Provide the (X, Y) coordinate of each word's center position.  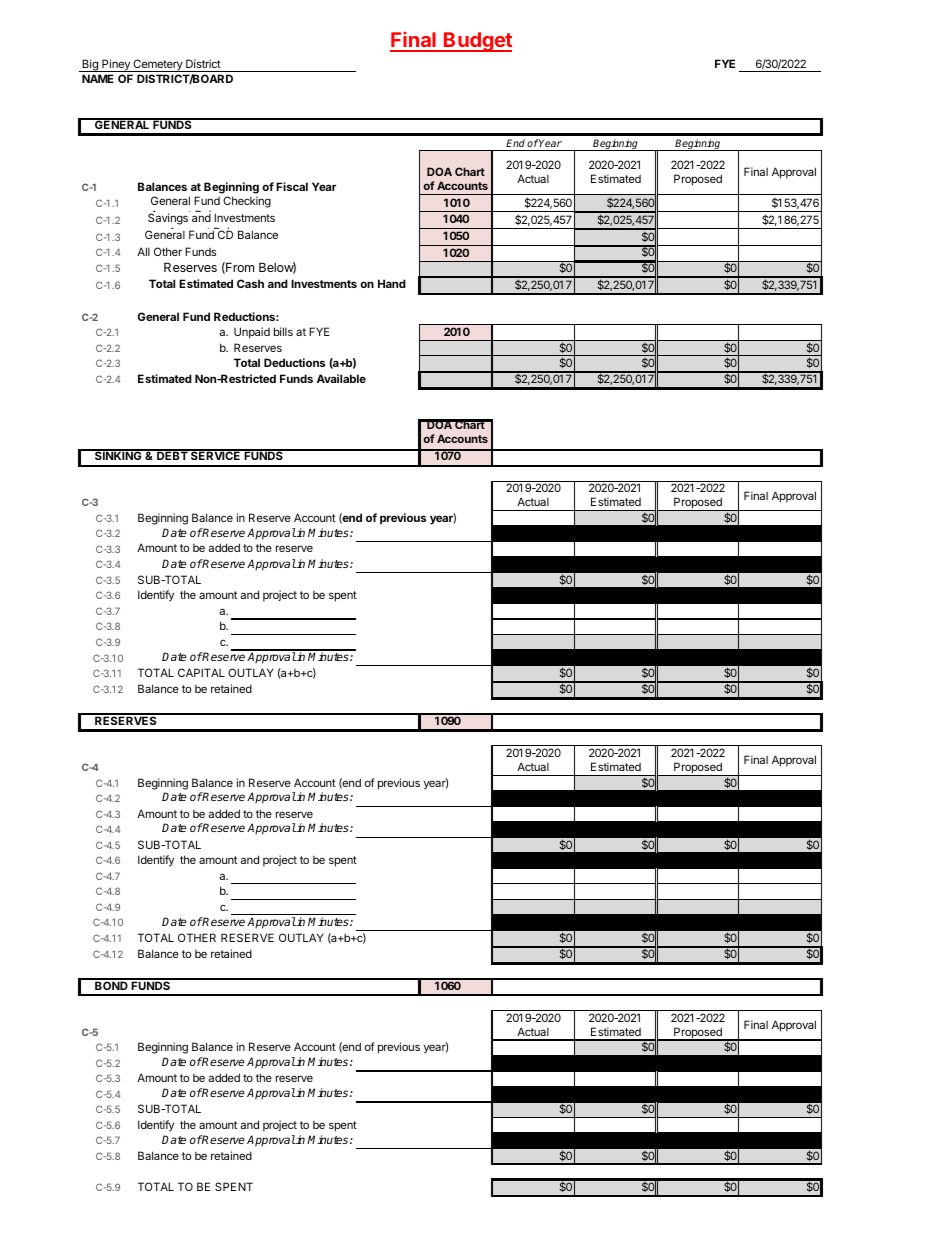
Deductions (294, 362)
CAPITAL (201, 672)
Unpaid (252, 333)
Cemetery (158, 65)
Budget (477, 42)
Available (341, 378)
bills (283, 331)
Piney (116, 65)
